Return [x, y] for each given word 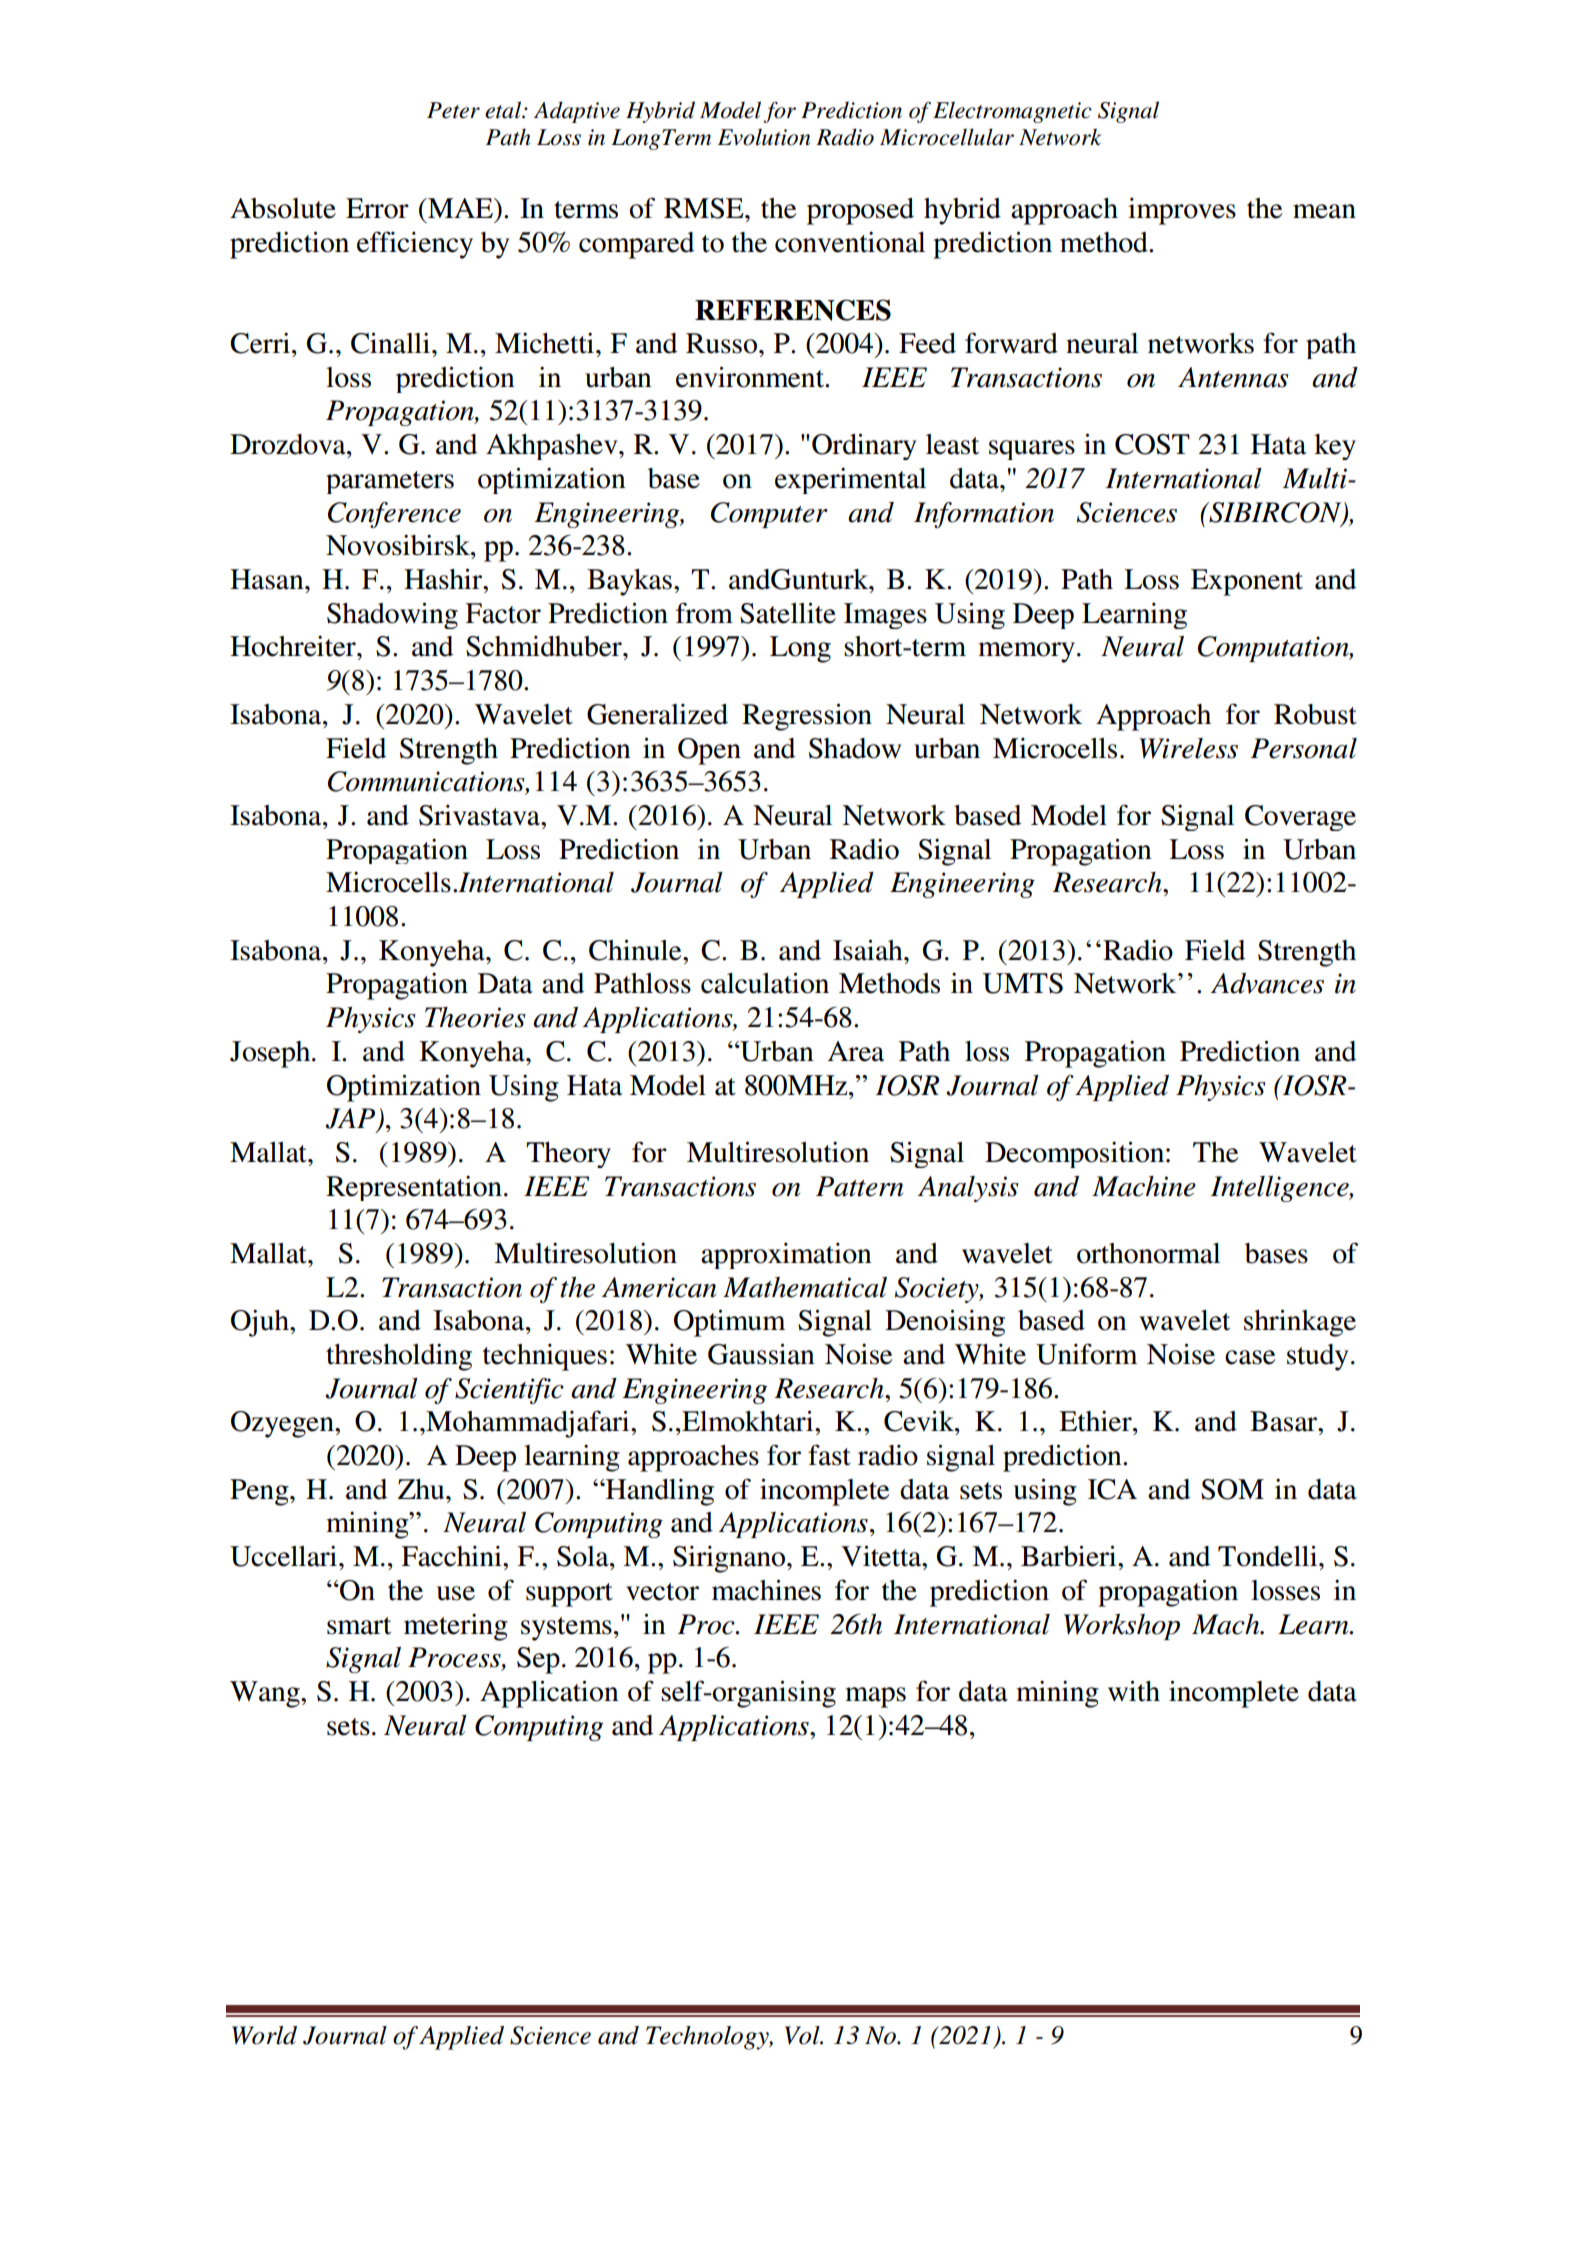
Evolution [764, 137]
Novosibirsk [399, 545]
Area [856, 1051]
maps [875, 1697]
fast [829, 1455]
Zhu [422, 1489]
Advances [1267, 983]
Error [377, 208]
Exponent [1247, 582]
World [264, 2035]
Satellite [788, 613]
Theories [475, 1017]
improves [1182, 211]
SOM [1232, 1489]
